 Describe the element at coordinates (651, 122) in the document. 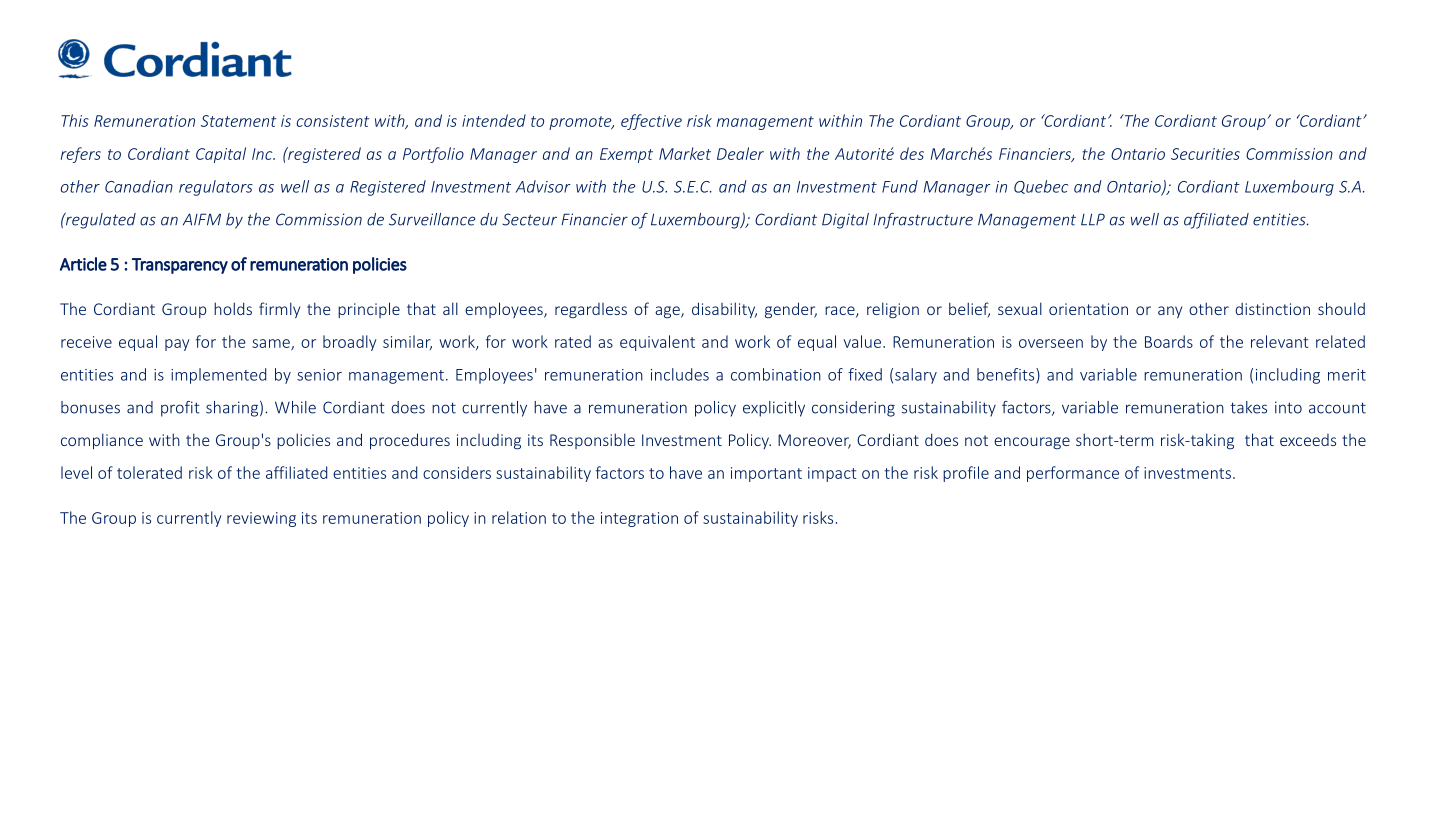

I see `effective` at that location.
